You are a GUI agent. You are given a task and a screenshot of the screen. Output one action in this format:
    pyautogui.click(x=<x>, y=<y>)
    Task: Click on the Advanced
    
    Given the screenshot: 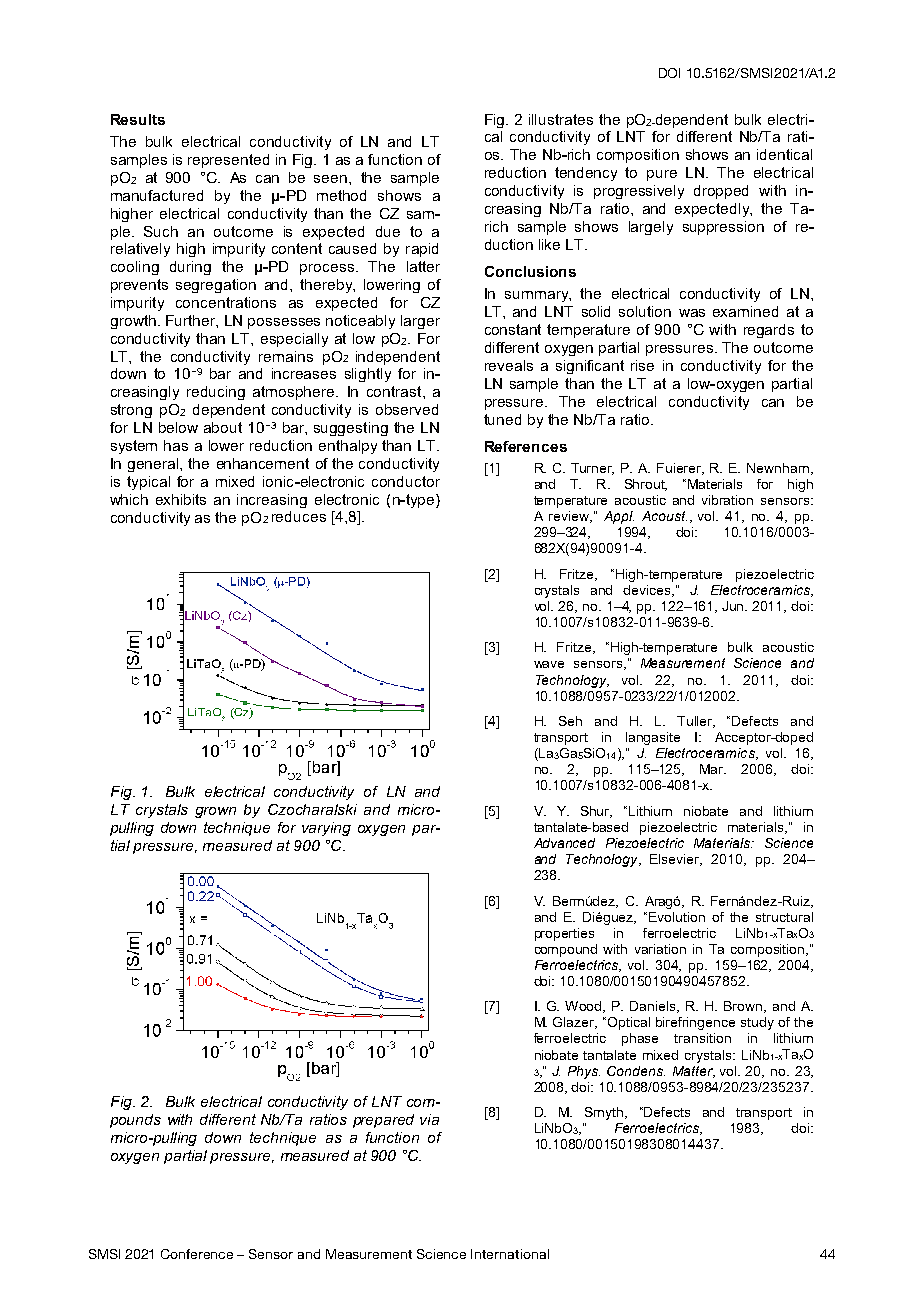 What is the action you would take?
    pyautogui.click(x=564, y=843)
